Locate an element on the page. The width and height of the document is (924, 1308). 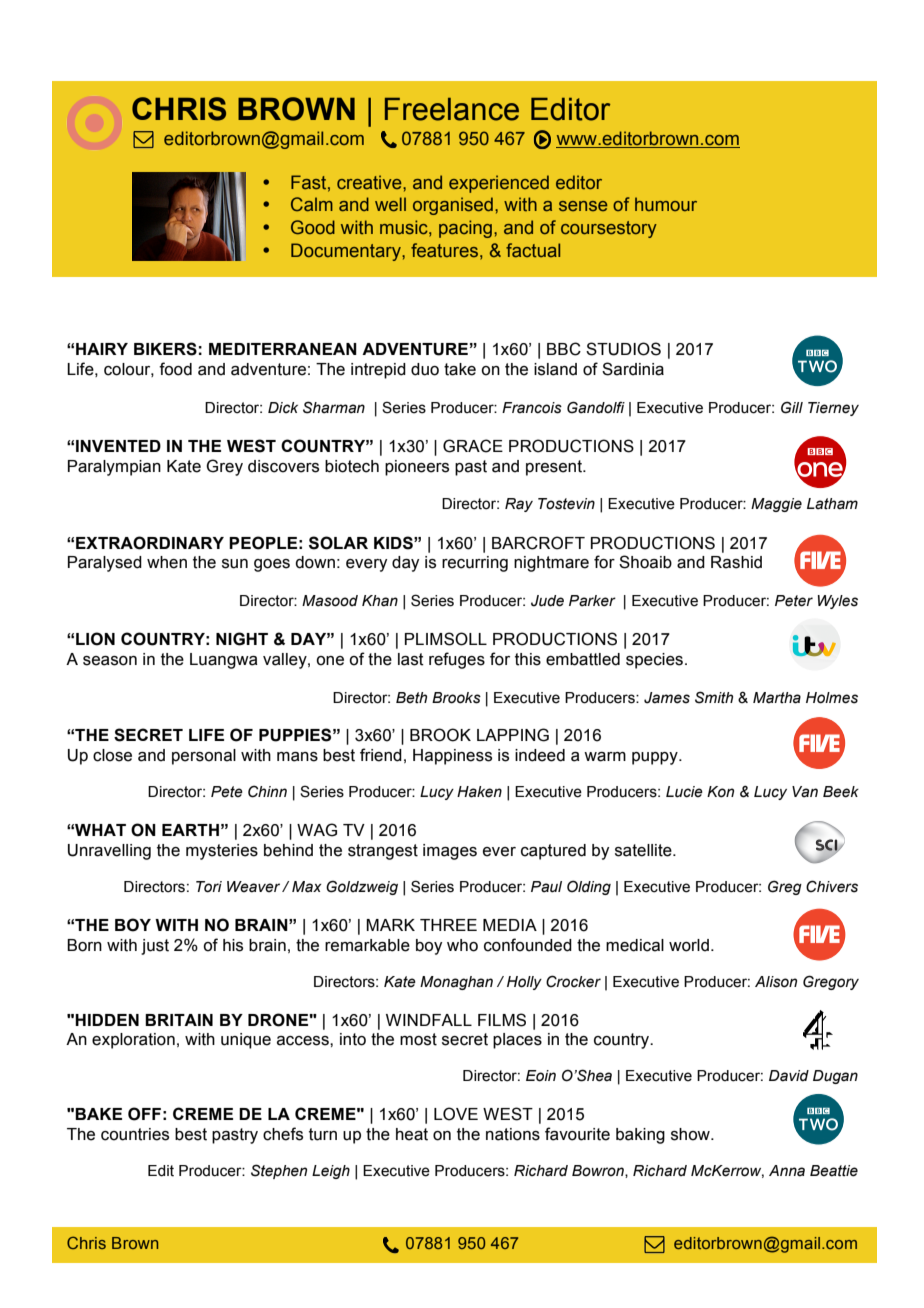
just is located at coordinates (155, 947).
